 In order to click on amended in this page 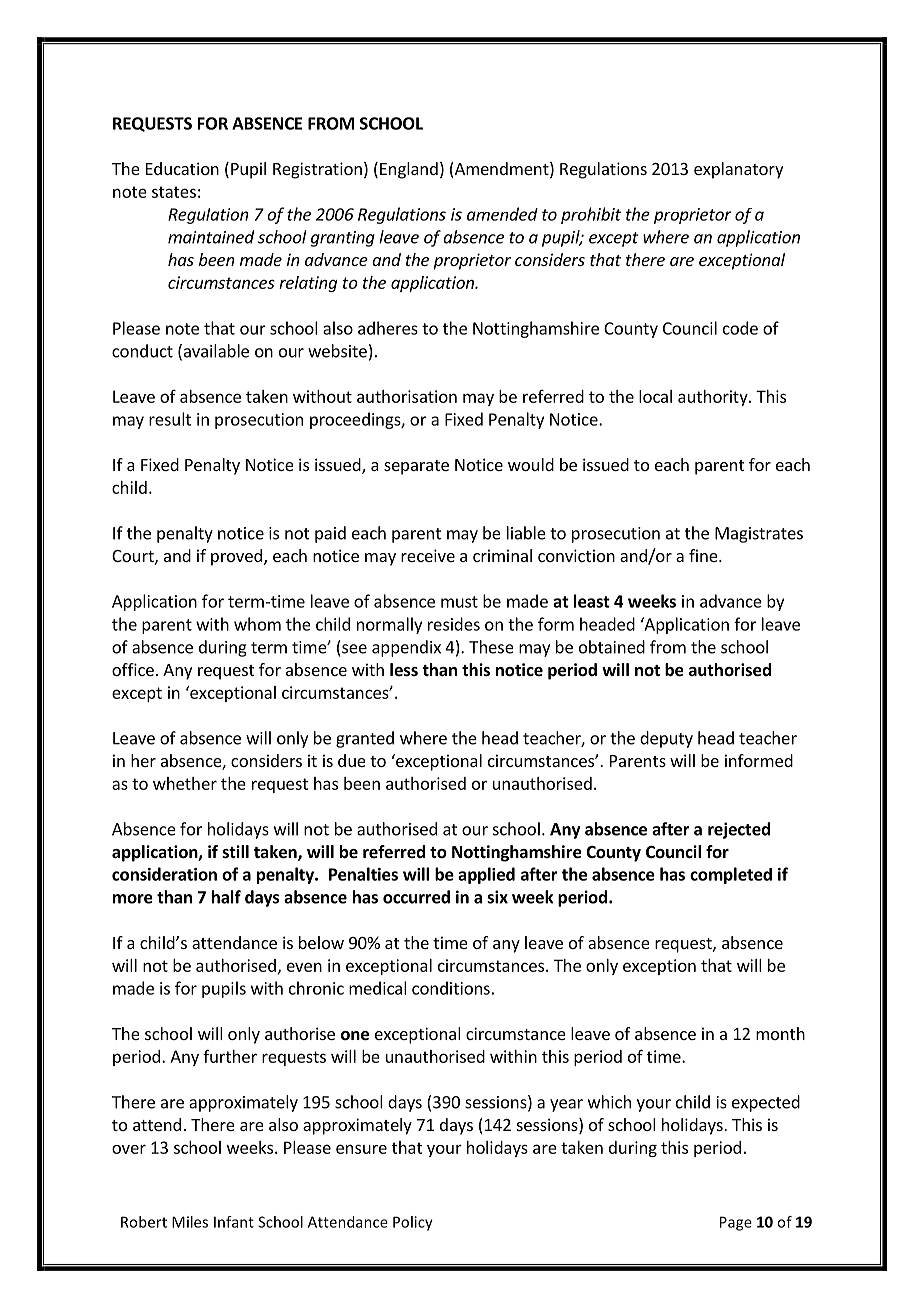, I will do `click(502, 214)`.
